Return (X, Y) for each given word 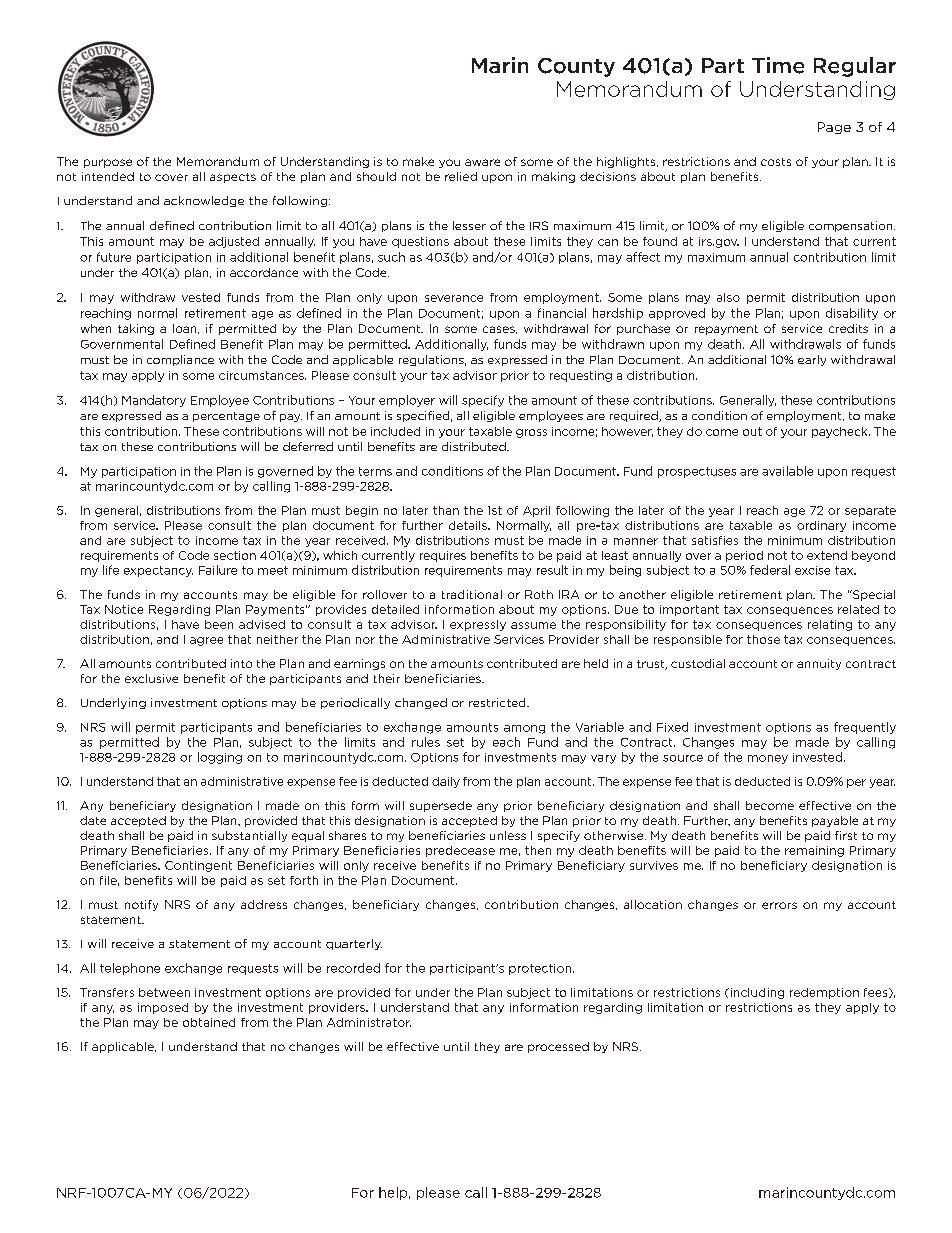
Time (778, 65)
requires (443, 556)
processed (558, 1047)
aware (482, 162)
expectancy (158, 571)
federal (770, 570)
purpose (108, 163)
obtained (209, 1022)
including (756, 993)
